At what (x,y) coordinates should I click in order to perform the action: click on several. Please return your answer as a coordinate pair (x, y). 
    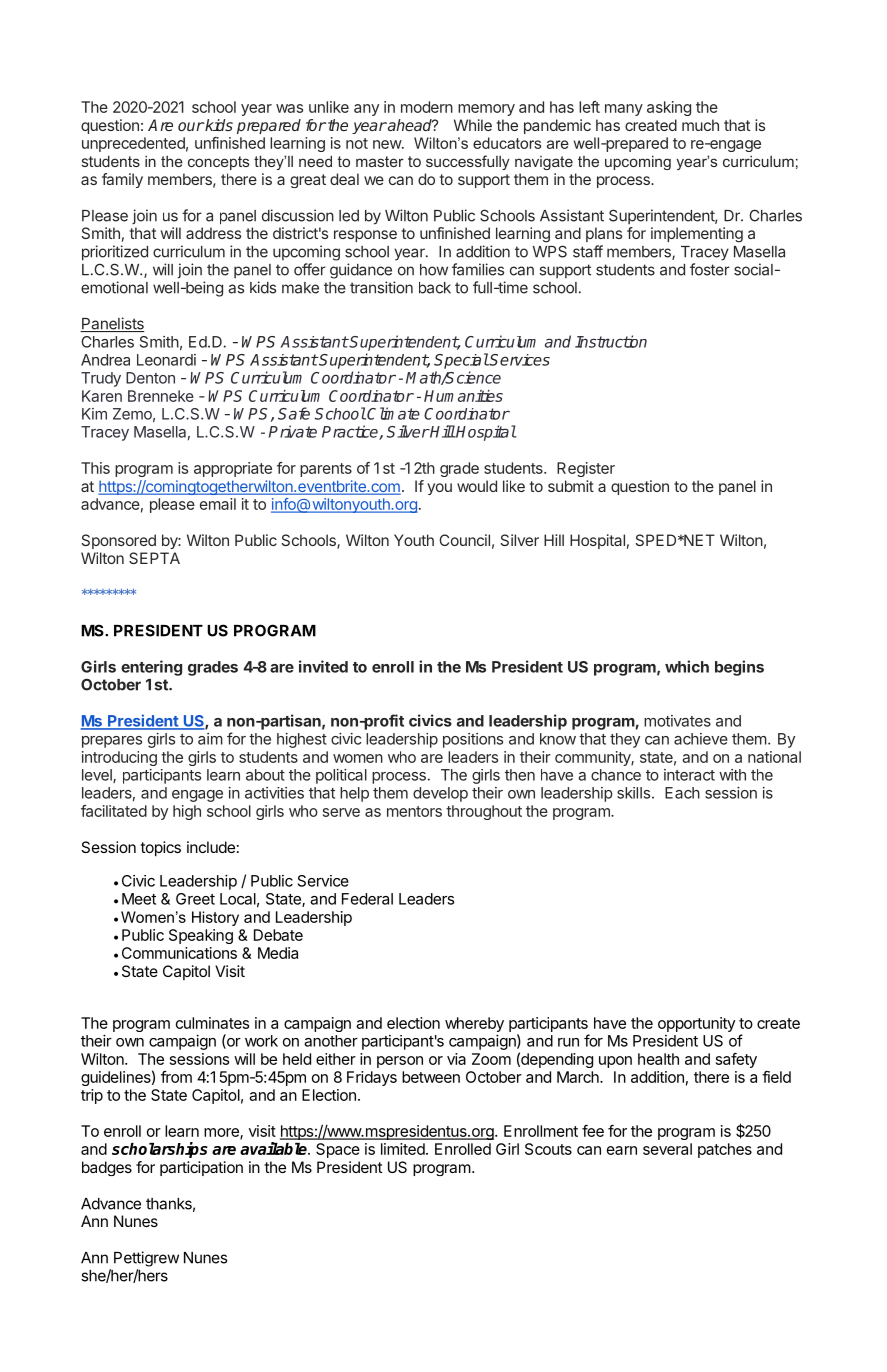
    Looking at the image, I should click on (667, 1149).
